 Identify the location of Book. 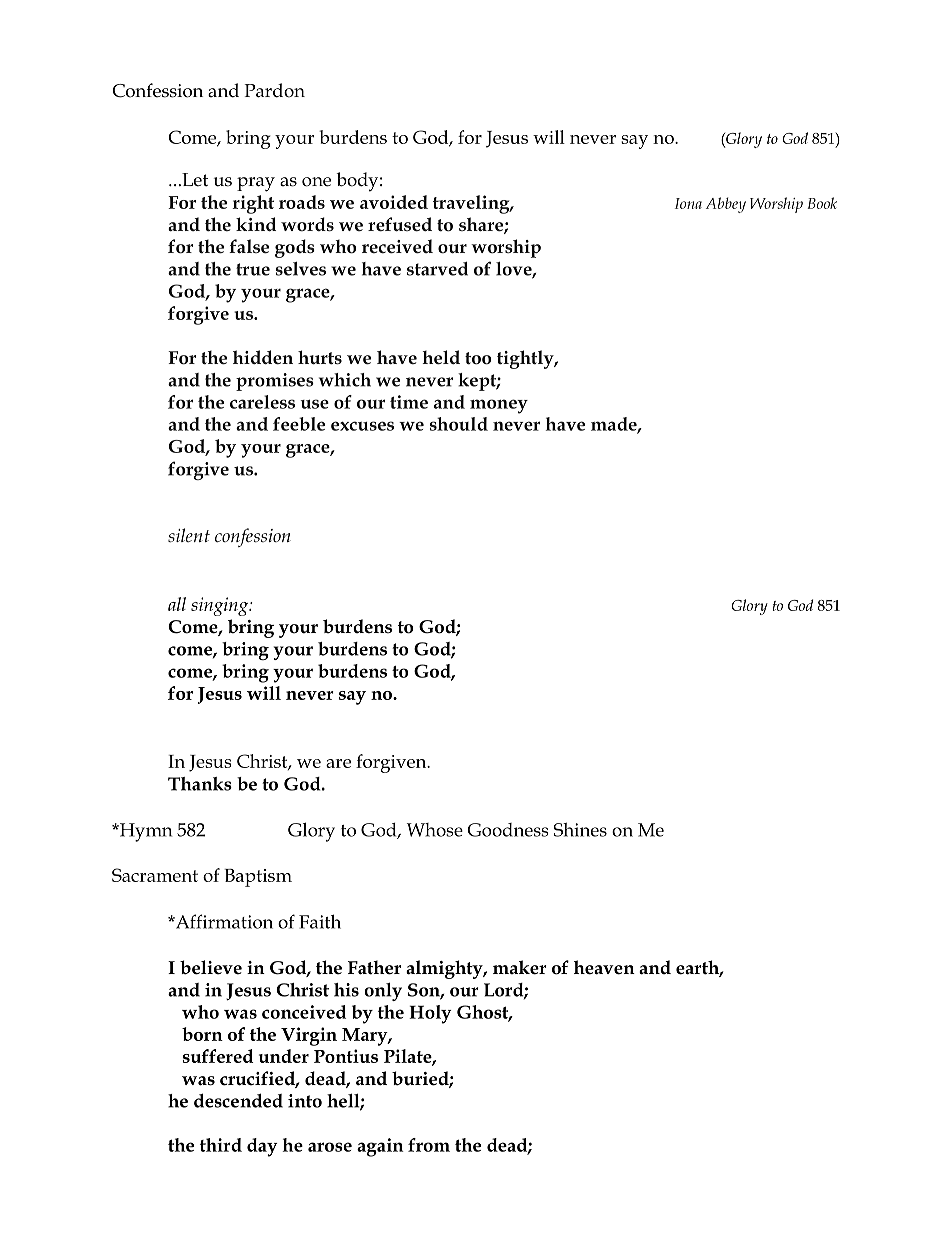
(822, 203).
